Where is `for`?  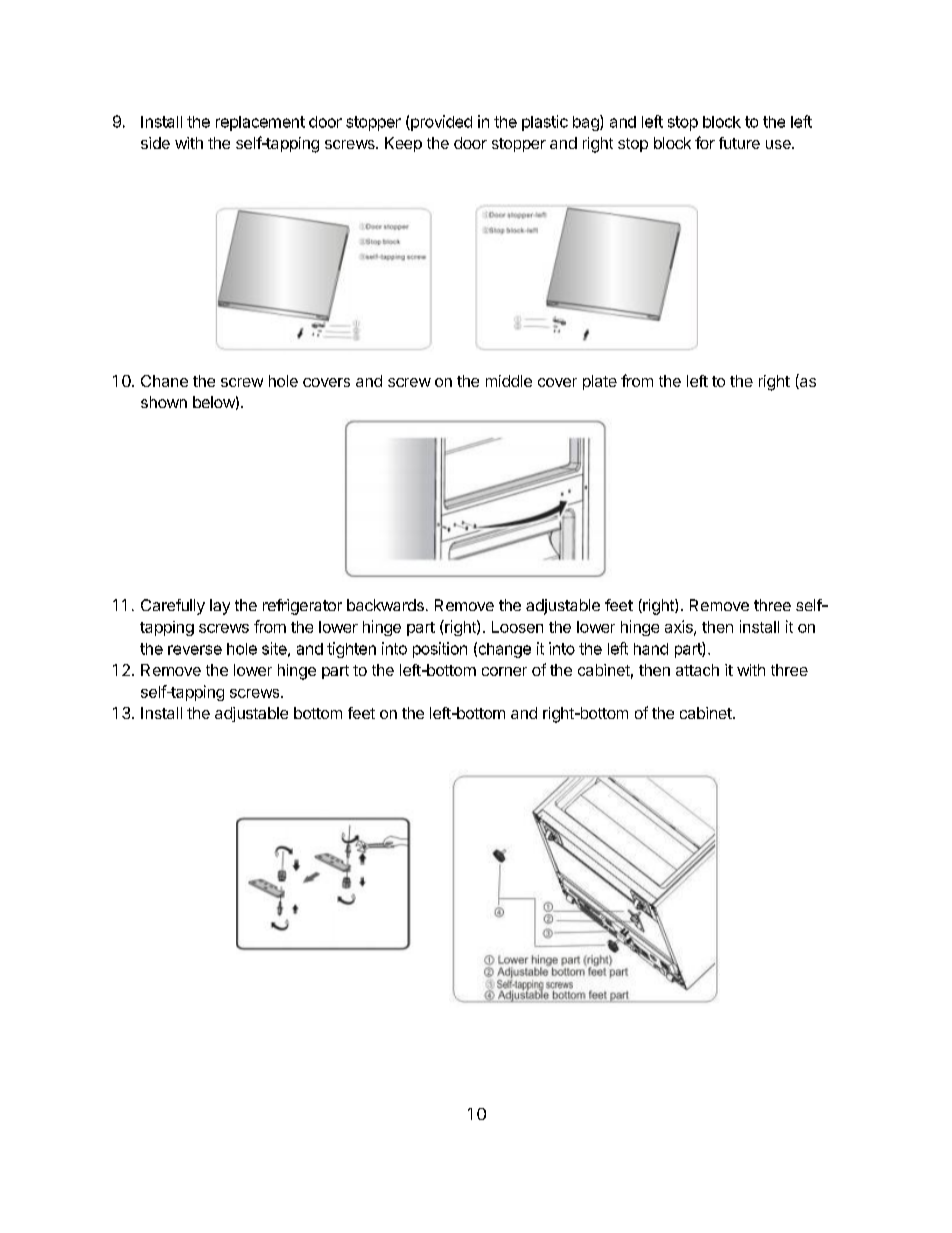
for is located at coordinates (705, 142).
